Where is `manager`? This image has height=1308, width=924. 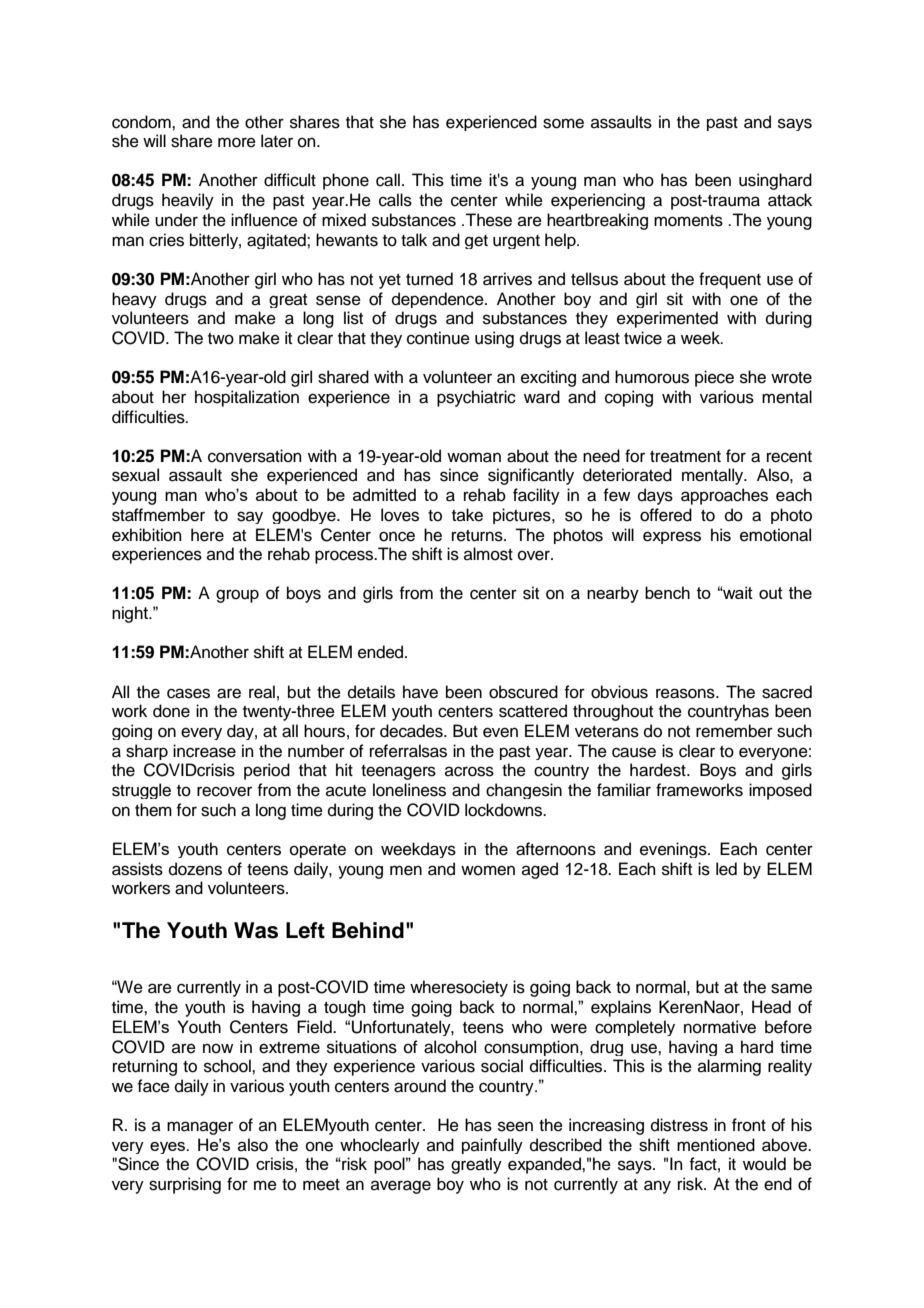 manager is located at coordinates (200, 1128).
